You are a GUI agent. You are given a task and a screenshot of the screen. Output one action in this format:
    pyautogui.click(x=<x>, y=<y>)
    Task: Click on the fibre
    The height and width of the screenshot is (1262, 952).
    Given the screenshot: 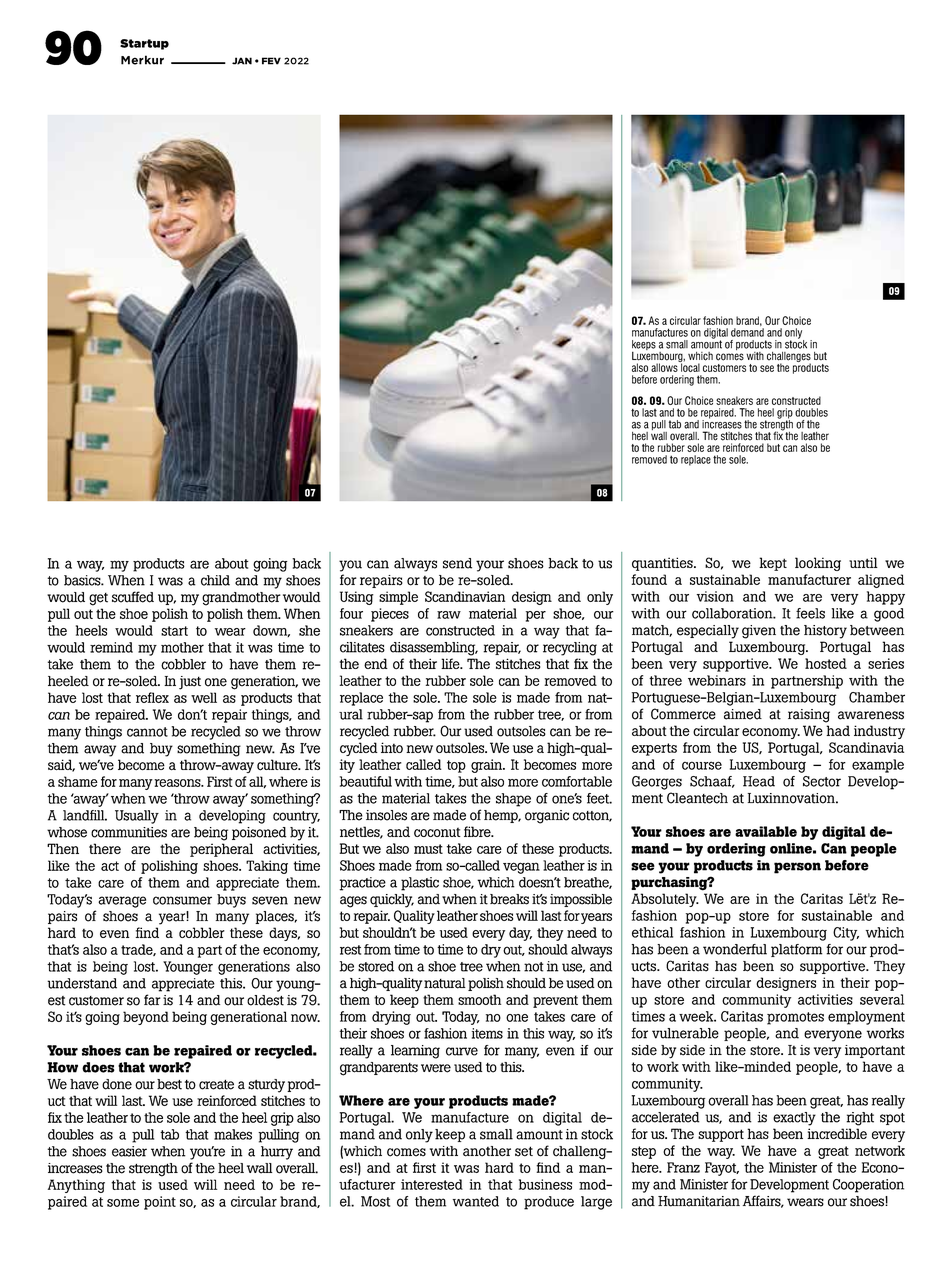 What is the action you would take?
    pyautogui.click(x=478, y=831)
